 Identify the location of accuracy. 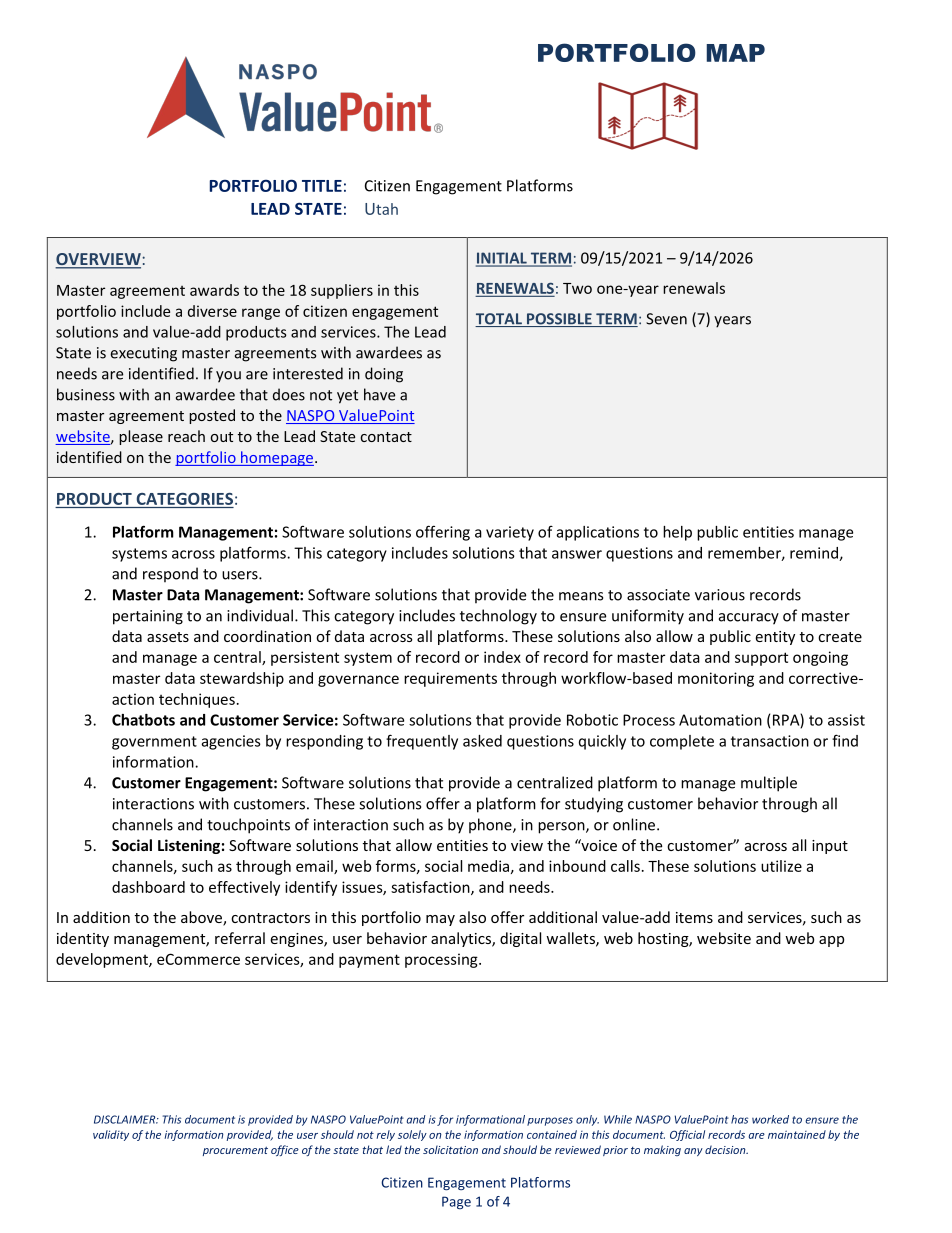
(749, 619).
